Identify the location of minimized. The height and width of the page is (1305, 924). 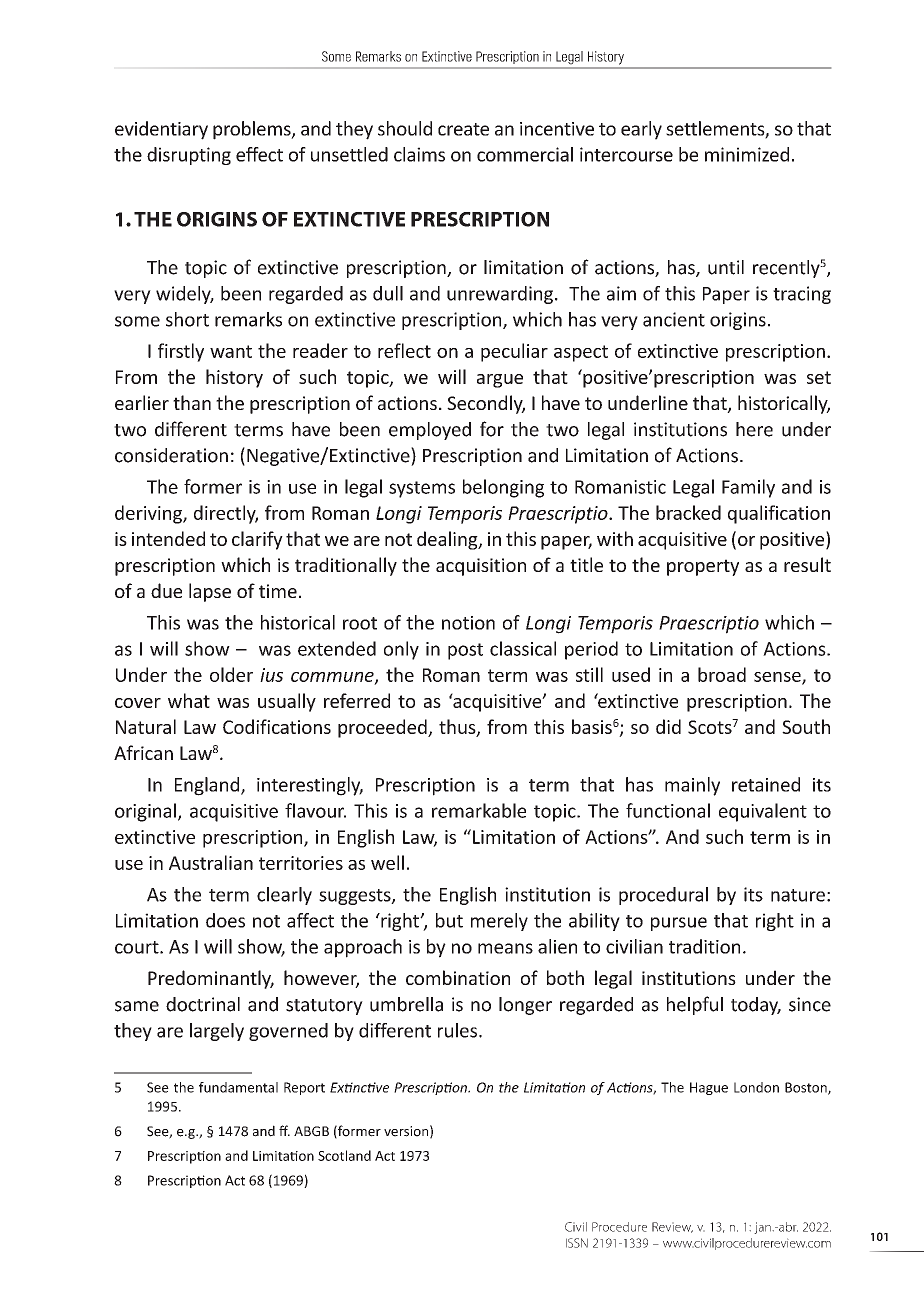
(747, 154).
